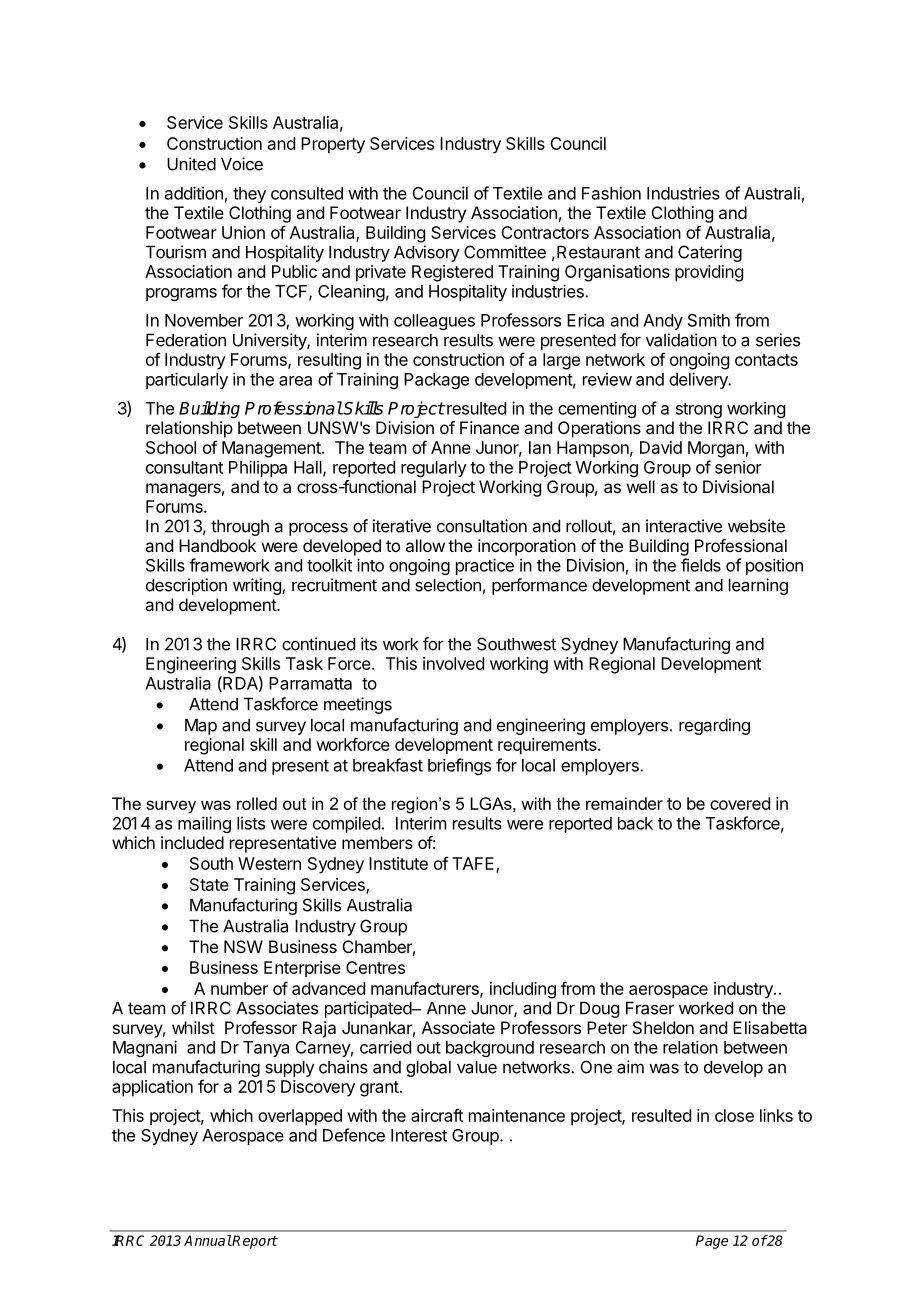  Describe the element at coordinates (712, 1242) in the document. I see `Page` at that location.
